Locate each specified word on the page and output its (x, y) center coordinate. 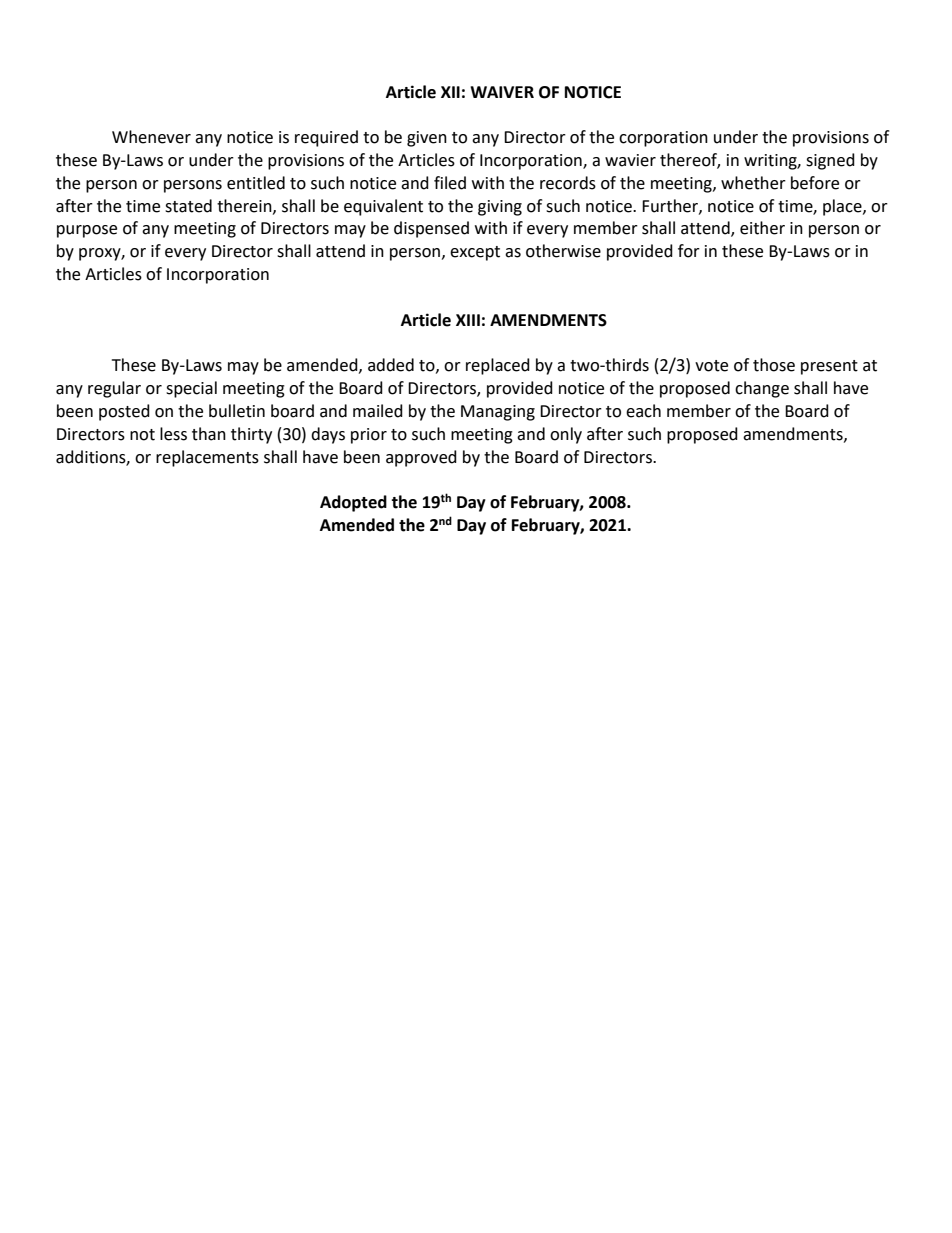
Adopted (353, 503)
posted (124, 412)
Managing (498, 413)
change (762, 389)
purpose (87, 231)
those (774, 365)
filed (450, 183)
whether (753, 183)
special (191, 389)
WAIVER (502, 92)
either (762, 228)
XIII (468, 320)
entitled (256, 183)
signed (830, 161)
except (475, 253)
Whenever (151, 137)
